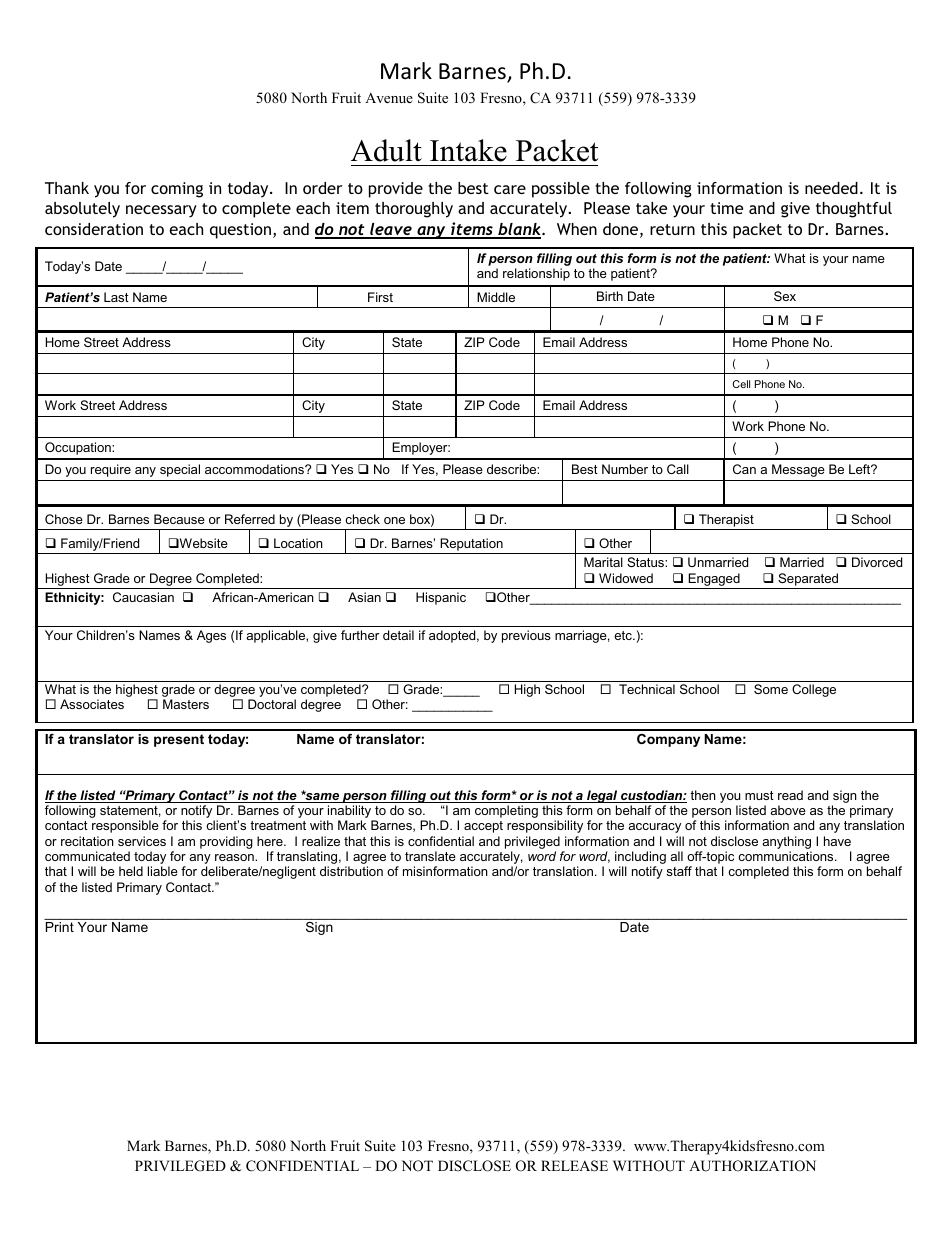 This document has height=1233, width=952. What do you see at coordinates (386, 150) in the document?
I see `Adult` at bounding box center [386, 150].
